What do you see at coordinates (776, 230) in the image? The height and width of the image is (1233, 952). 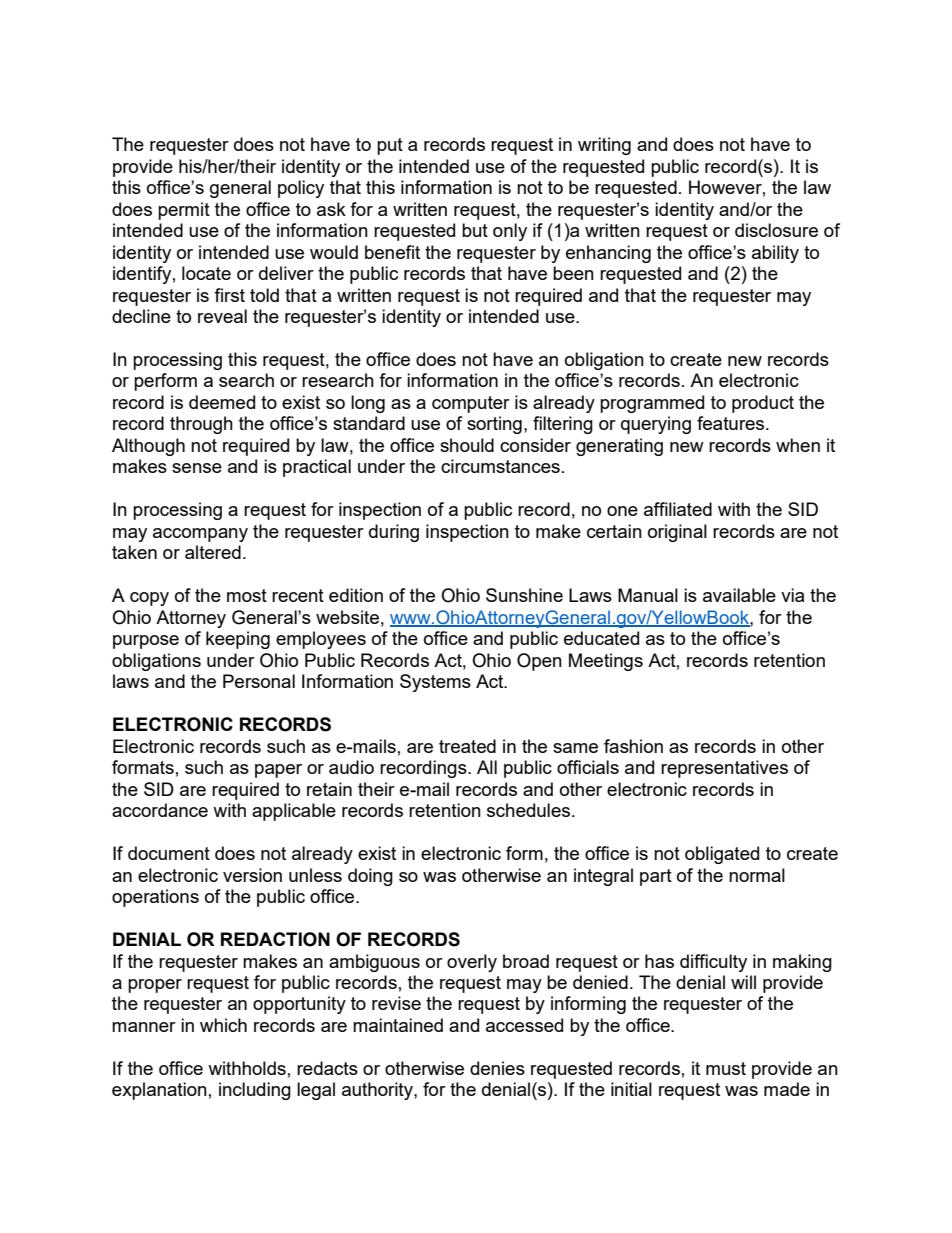 I see `disclosure` at bounding box center [776, 230].
